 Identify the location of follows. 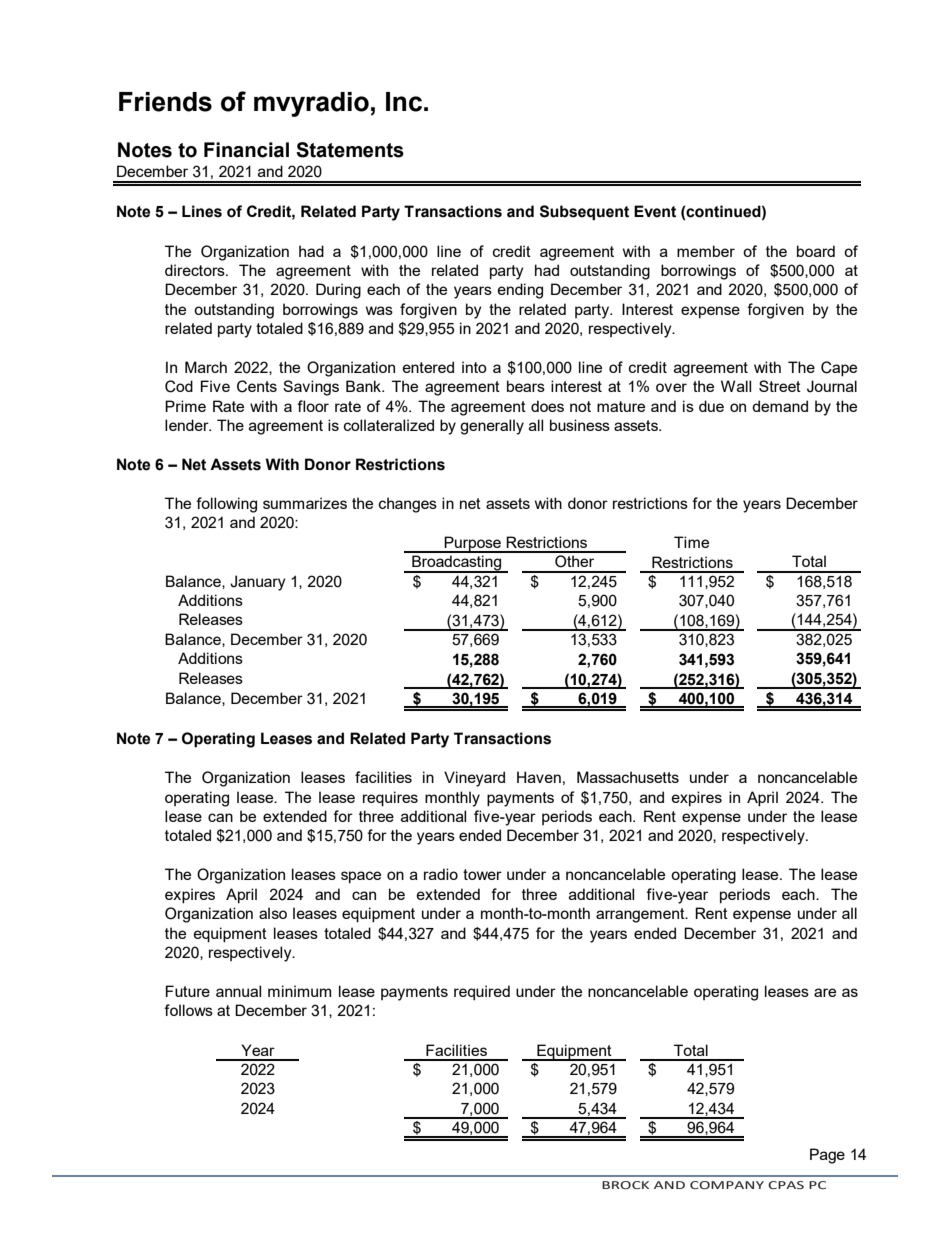
(188, 1010).
